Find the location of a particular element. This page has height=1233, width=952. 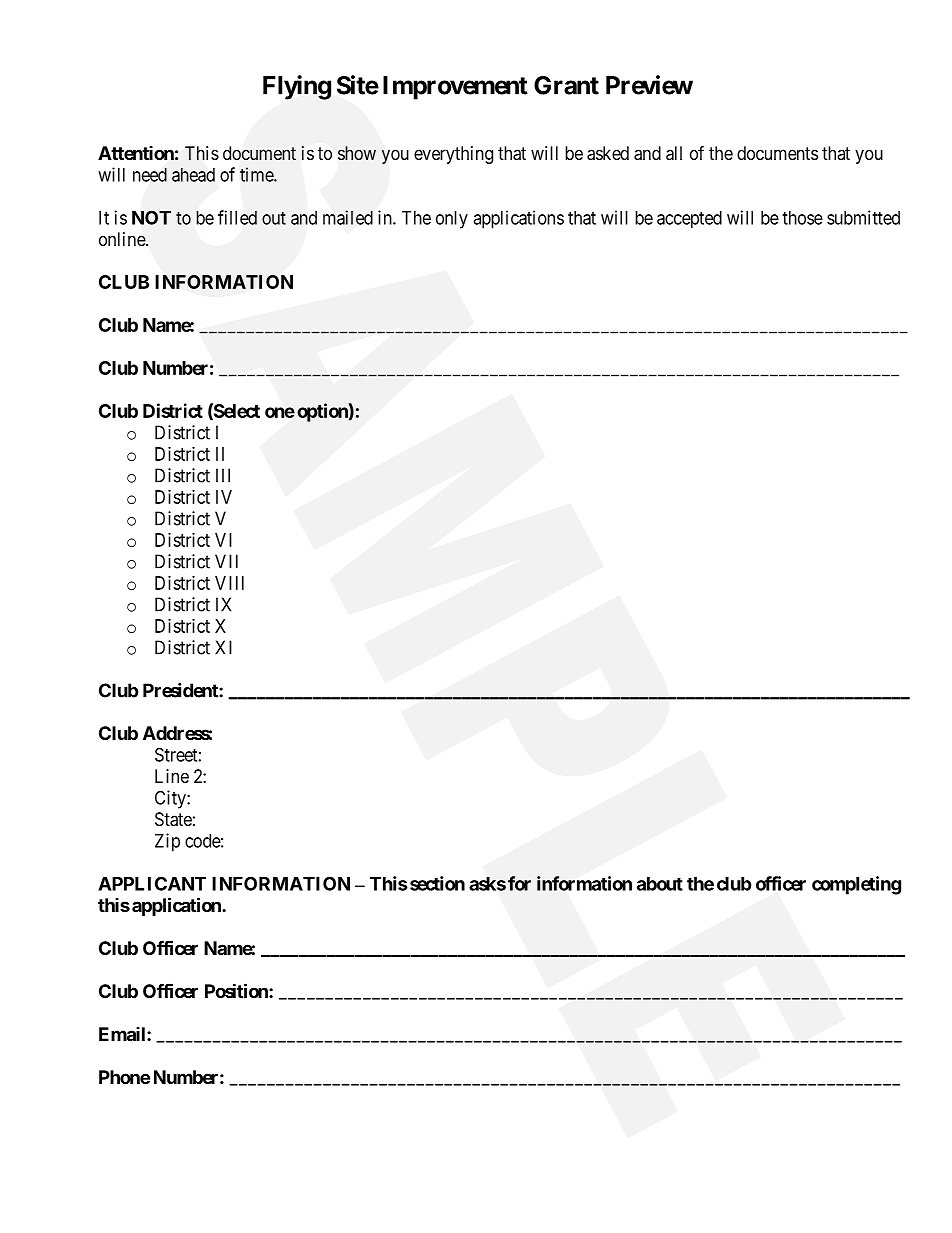

Improvement is located at coordinates (455, 88).
